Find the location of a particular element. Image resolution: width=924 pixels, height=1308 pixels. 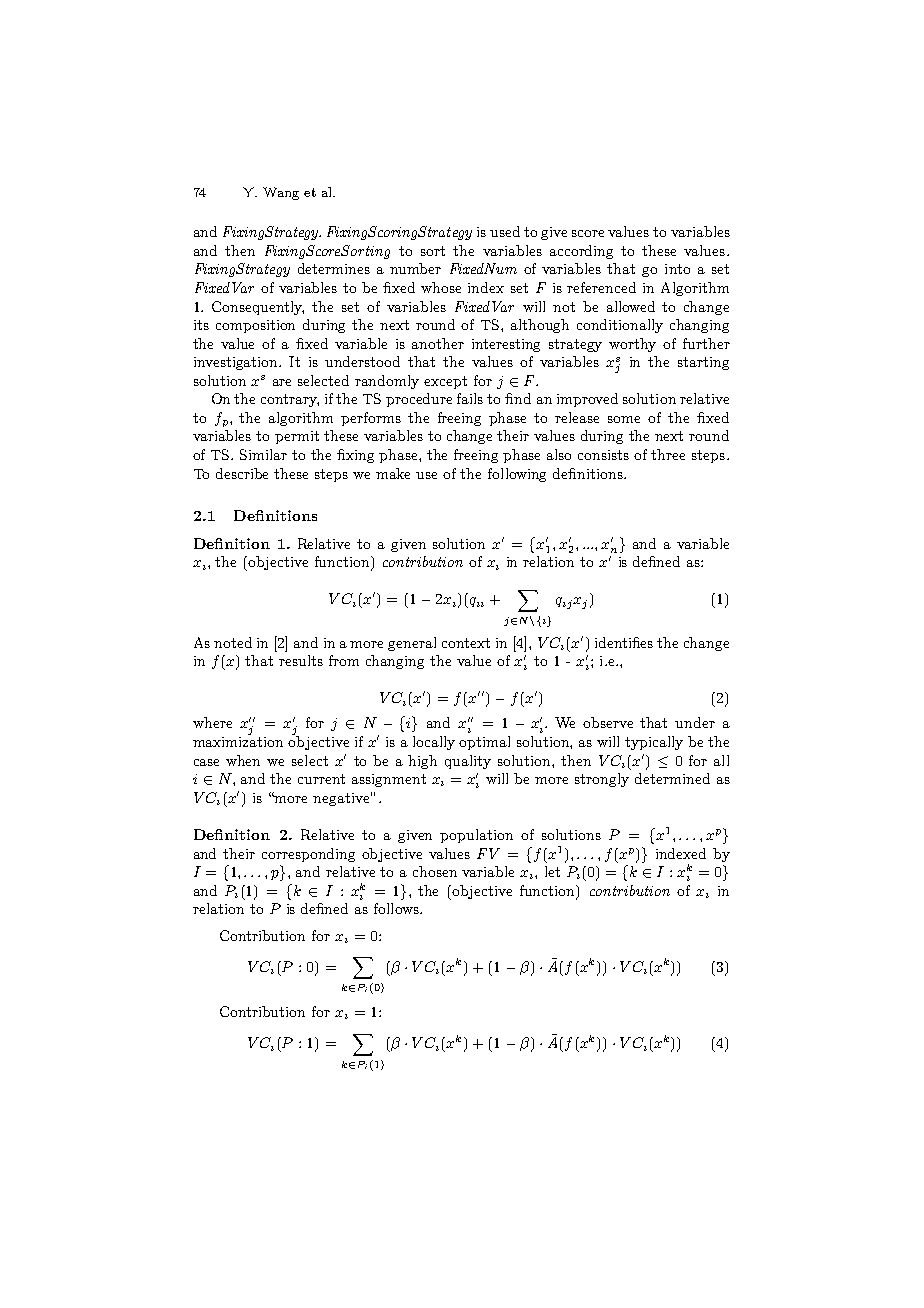

fails is located at coordinates (470, 398).
